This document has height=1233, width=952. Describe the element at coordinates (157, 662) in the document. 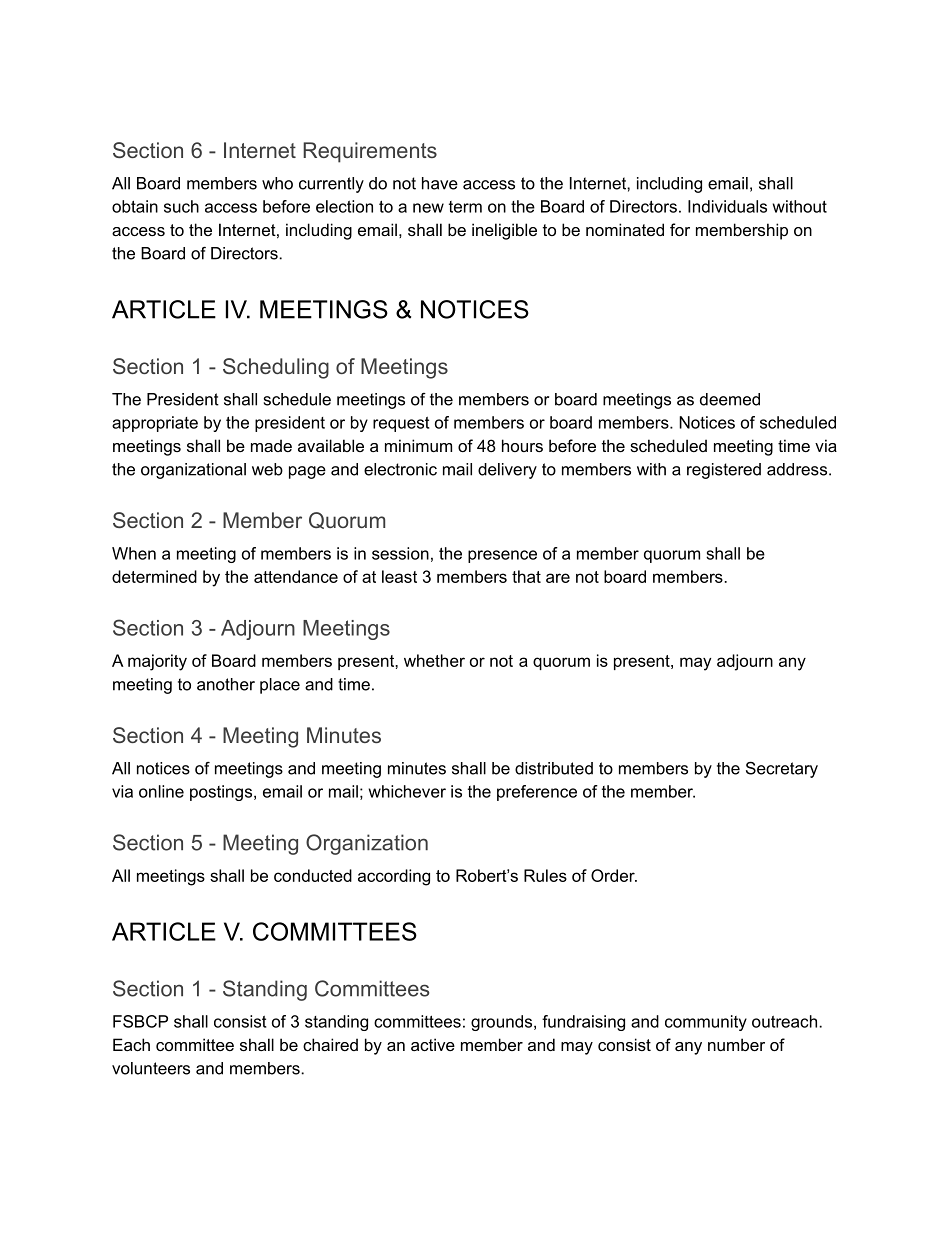

I see `majority` at that location.
